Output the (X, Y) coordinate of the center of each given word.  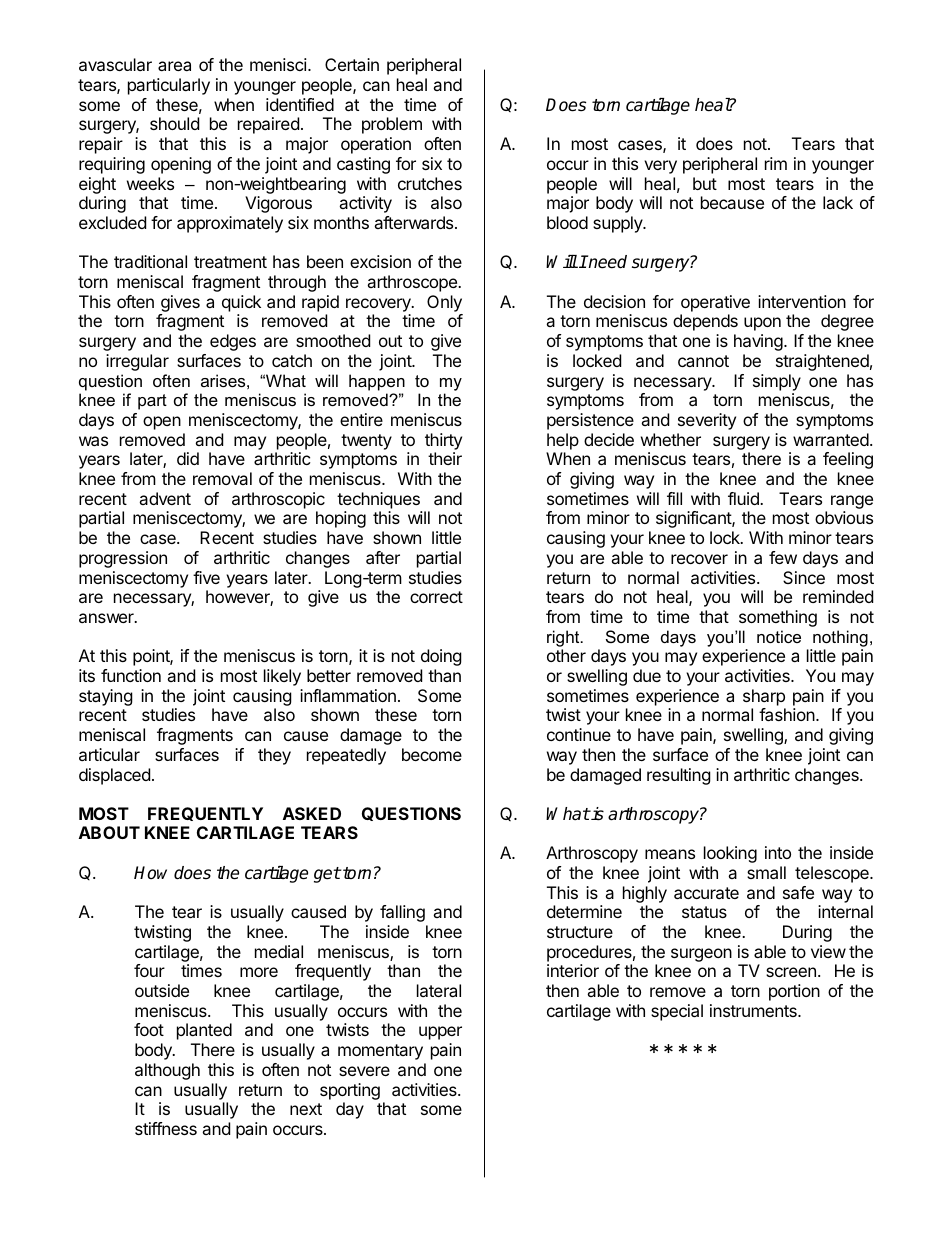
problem (392, 125)
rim (776, 163)
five (206, 577)
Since (804, 577)
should (174, 123)
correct (436, 597)
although (167, 1071)
